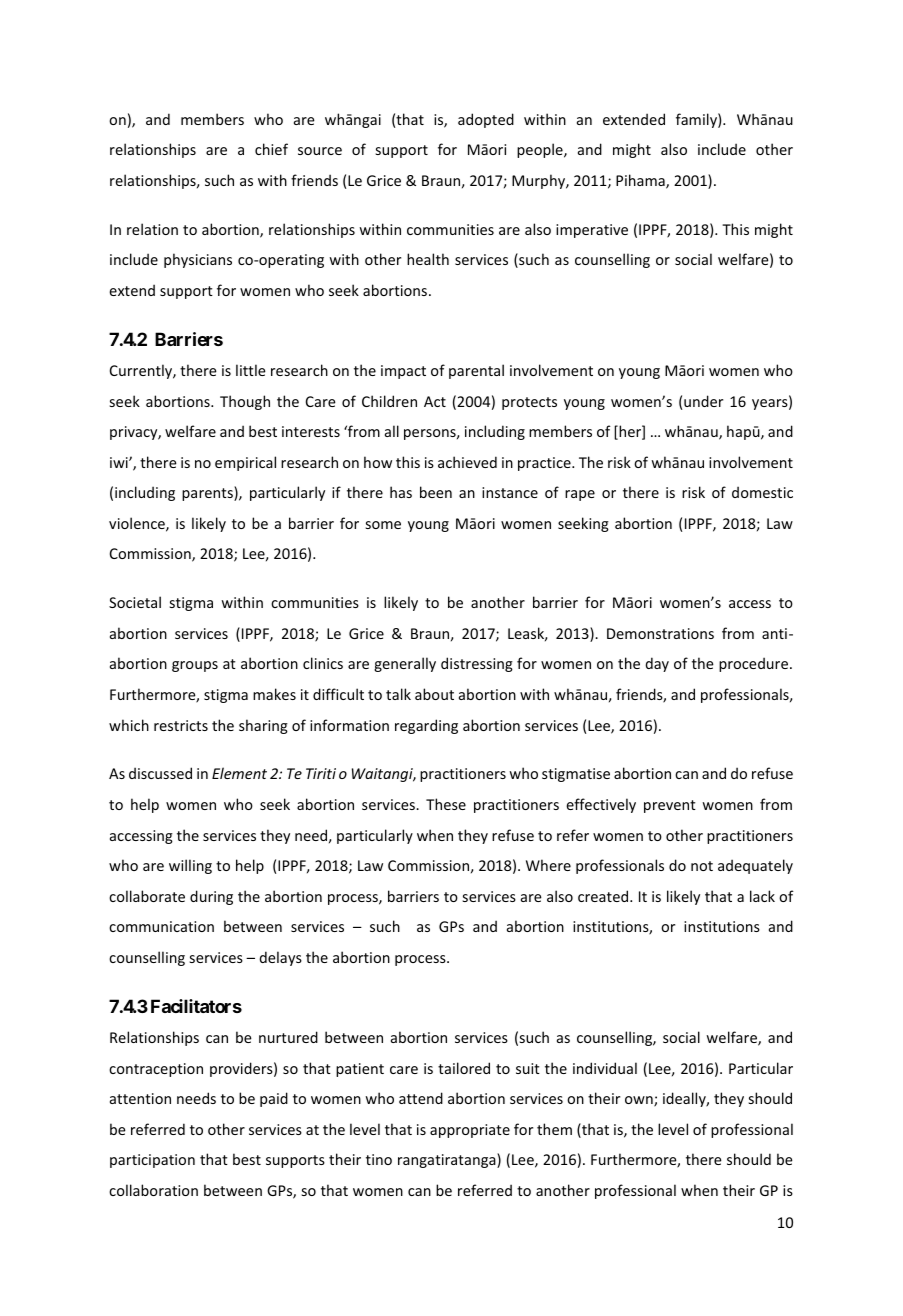 This screenshot has width=903, height=1316. I want to click on lack, so click(762, 896).
